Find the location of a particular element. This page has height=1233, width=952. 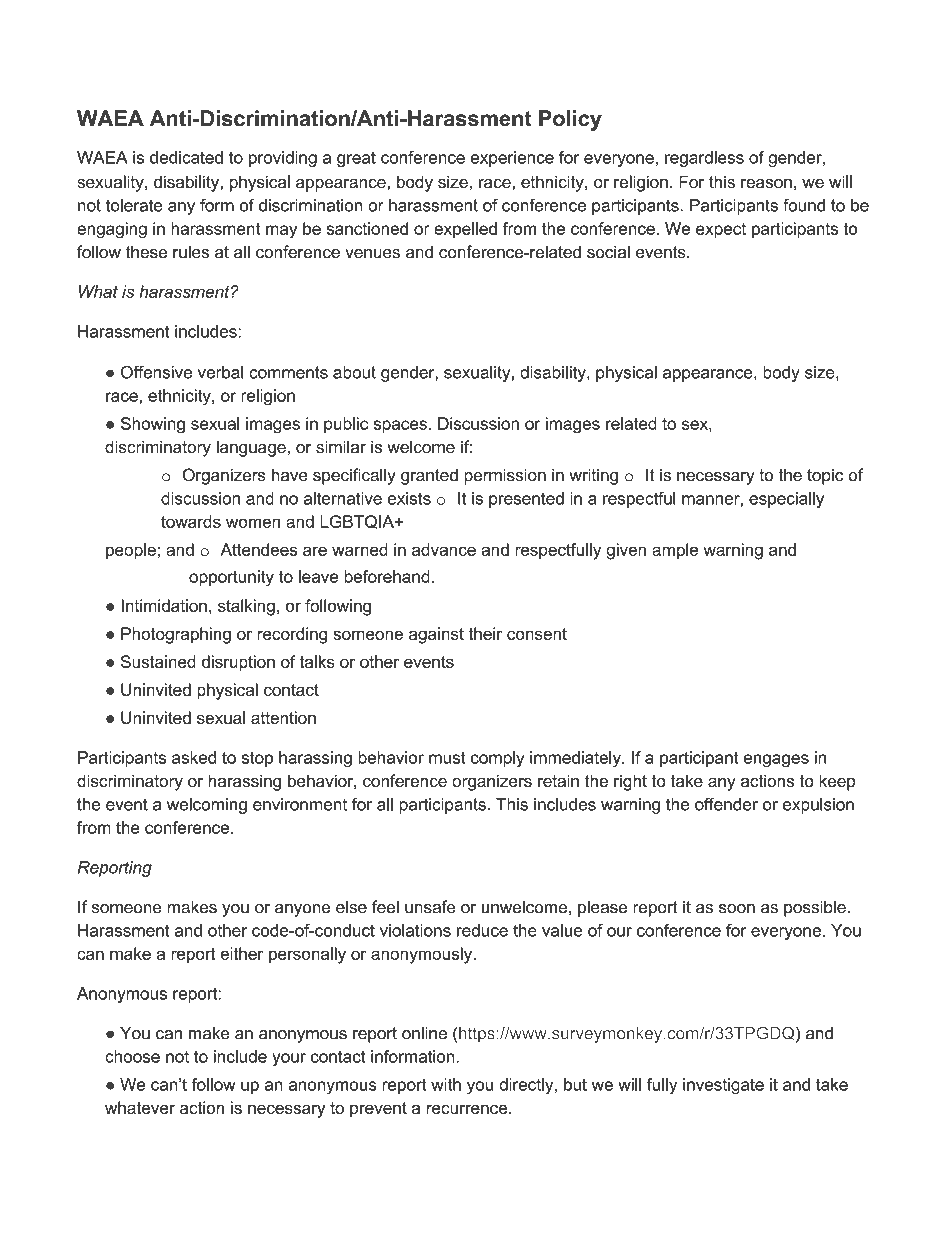

comply is located at coordinates (497, 759).
